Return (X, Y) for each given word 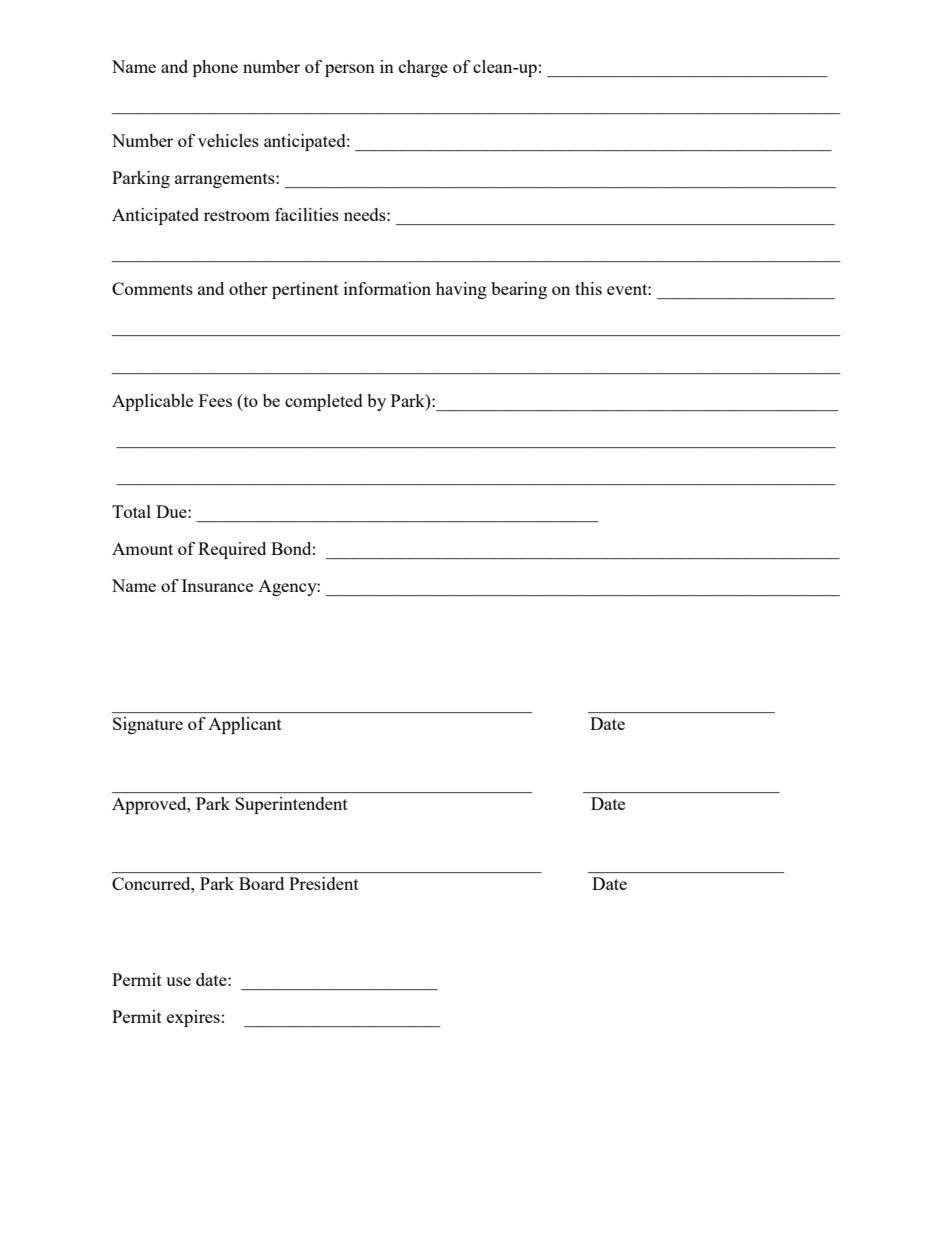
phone (215, 68)
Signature (148, 725)
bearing (519, 290)
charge (423, 68)
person (350, 70)
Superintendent (291, 805)
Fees (215, 400)
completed (324, 402)
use (178, 981)
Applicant (245, 725)
